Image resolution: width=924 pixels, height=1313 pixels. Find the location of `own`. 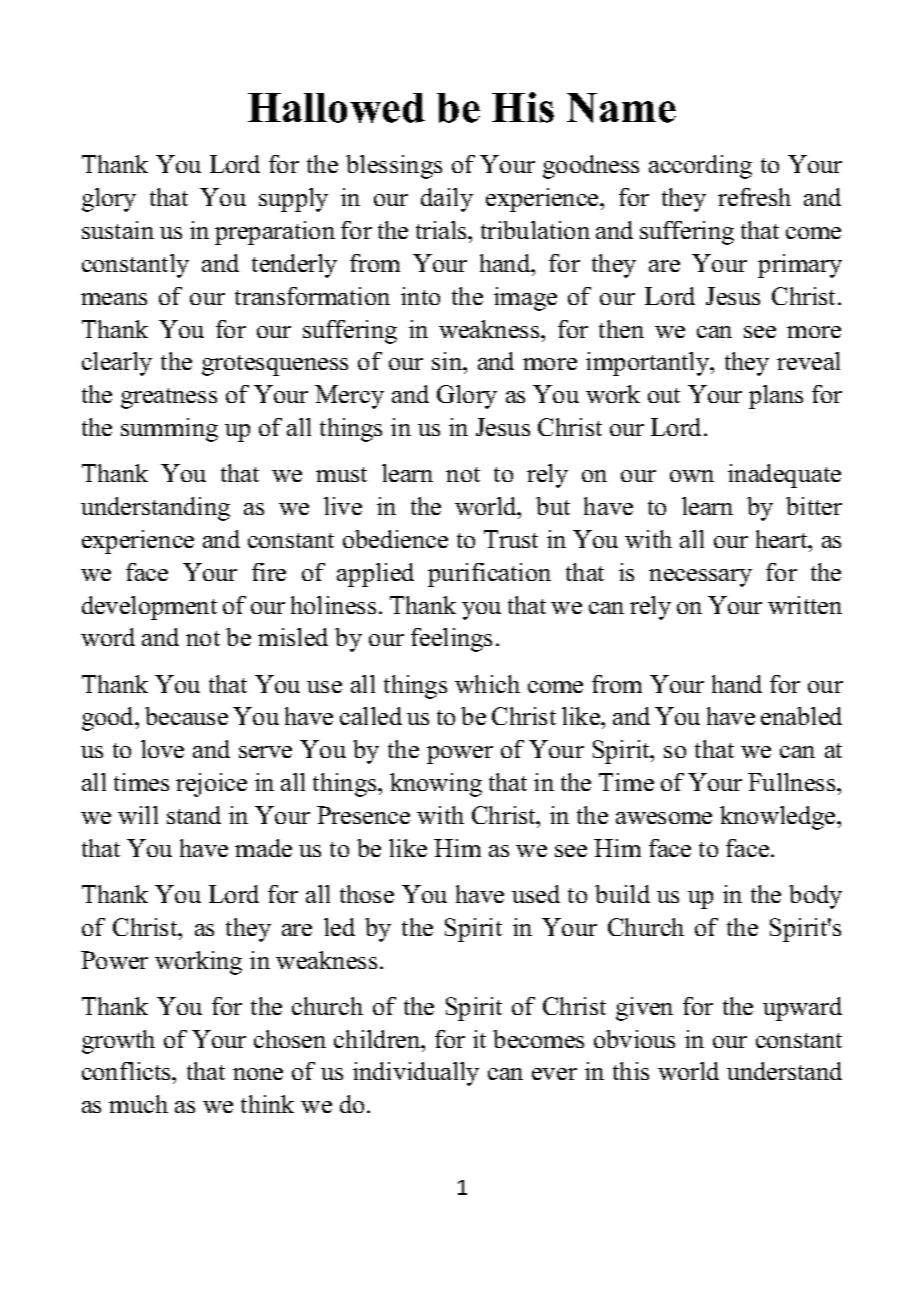

own is located at coordinates (692, 476).
